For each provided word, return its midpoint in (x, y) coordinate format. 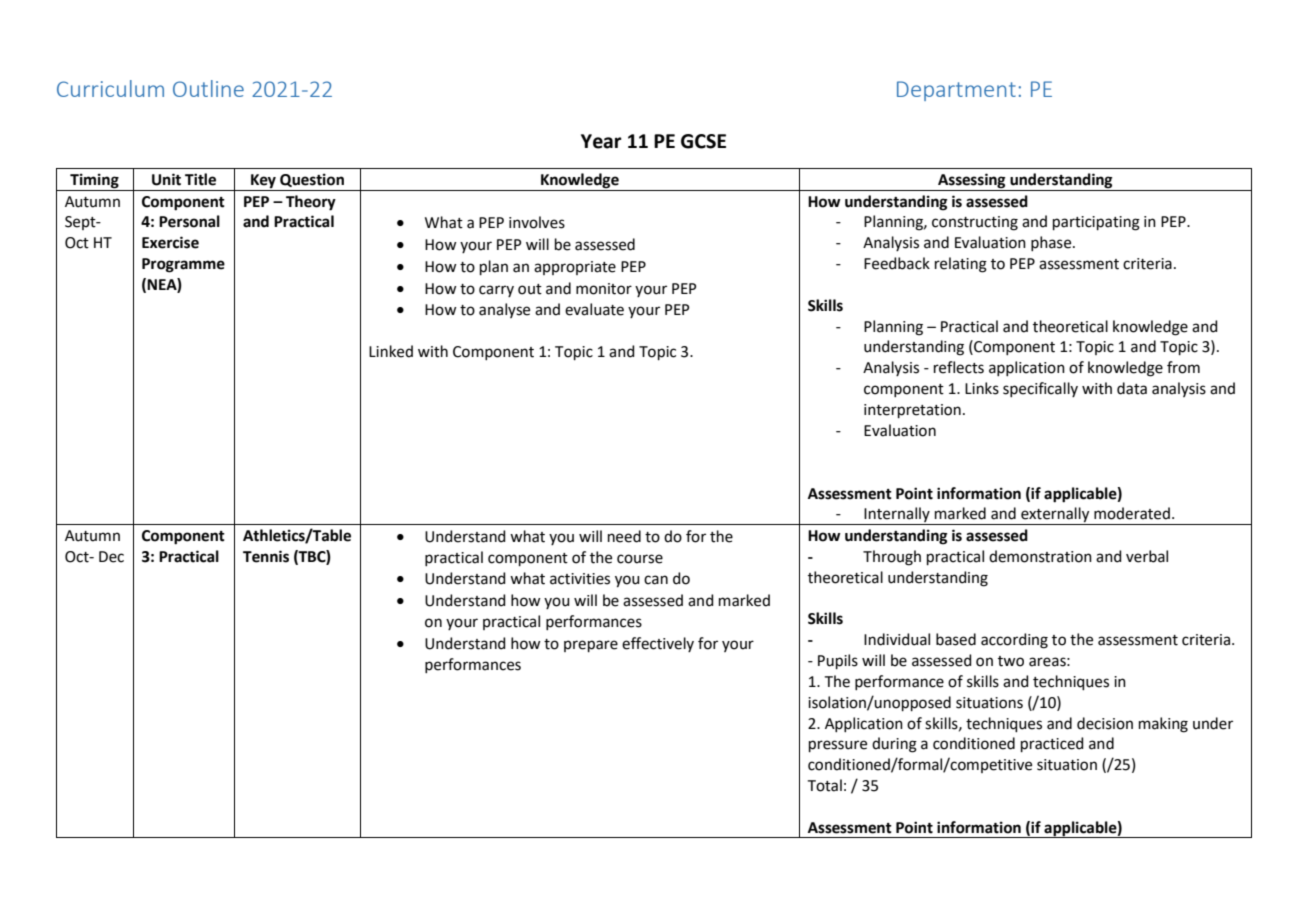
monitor (604, 289)
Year (601, 141)
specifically (1040, 389)
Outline (208, 88)
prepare (591, 646)
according (1014, 641)
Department (956, 91)
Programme (183, 265)
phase (1052, 243)
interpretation (912, 411)
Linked (391, 351)
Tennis (266, 556)
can (656, 580)
